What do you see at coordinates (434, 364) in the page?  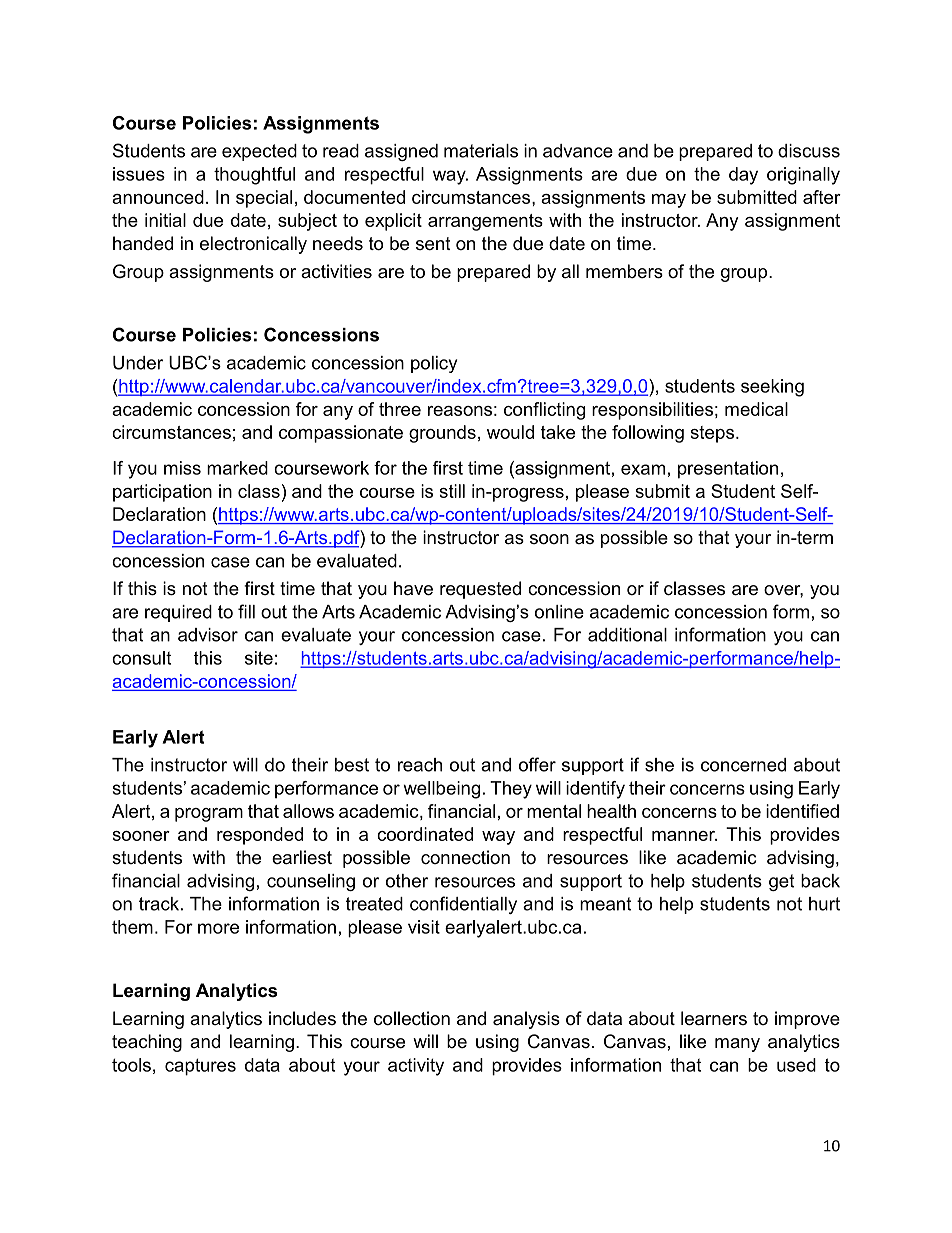 I see `policy` at bounding box center [434, 364].
